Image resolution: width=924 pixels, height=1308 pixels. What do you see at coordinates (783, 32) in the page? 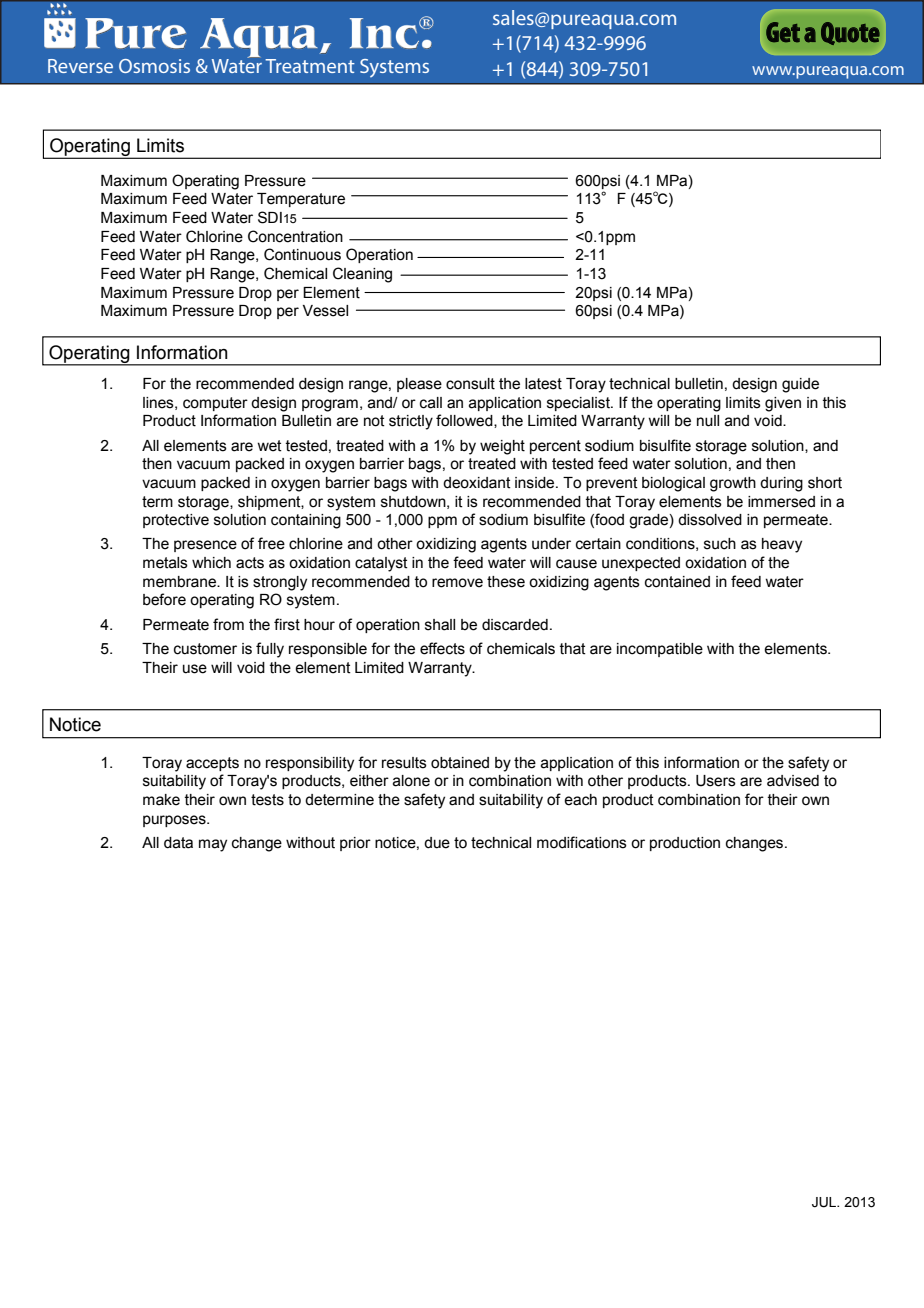
I see `Get` at bounding box center [783, 32].
